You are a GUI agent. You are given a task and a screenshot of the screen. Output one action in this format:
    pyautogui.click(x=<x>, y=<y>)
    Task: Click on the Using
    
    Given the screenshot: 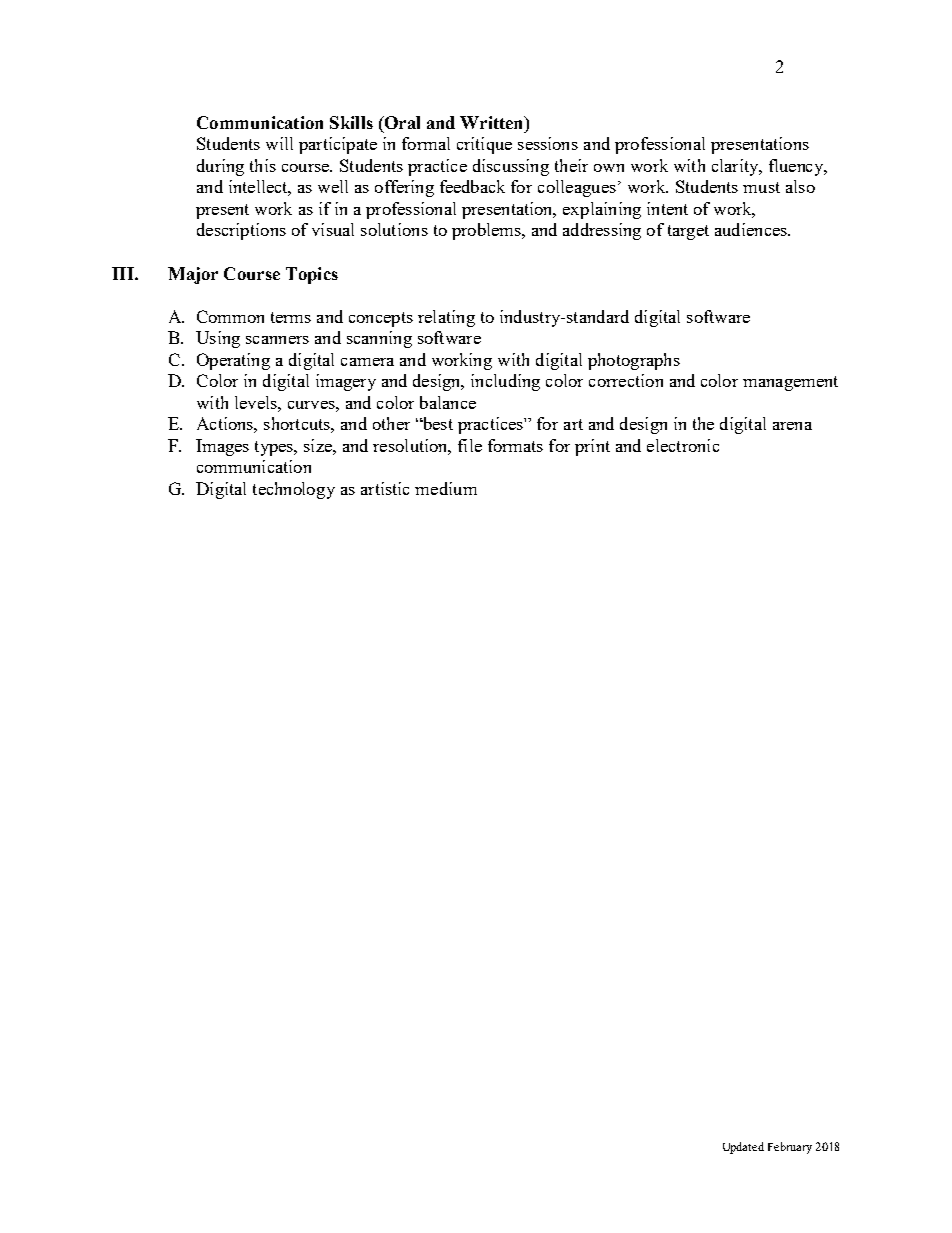 What is the action you would take?
    pyautogui.click(x=218, y=339)
